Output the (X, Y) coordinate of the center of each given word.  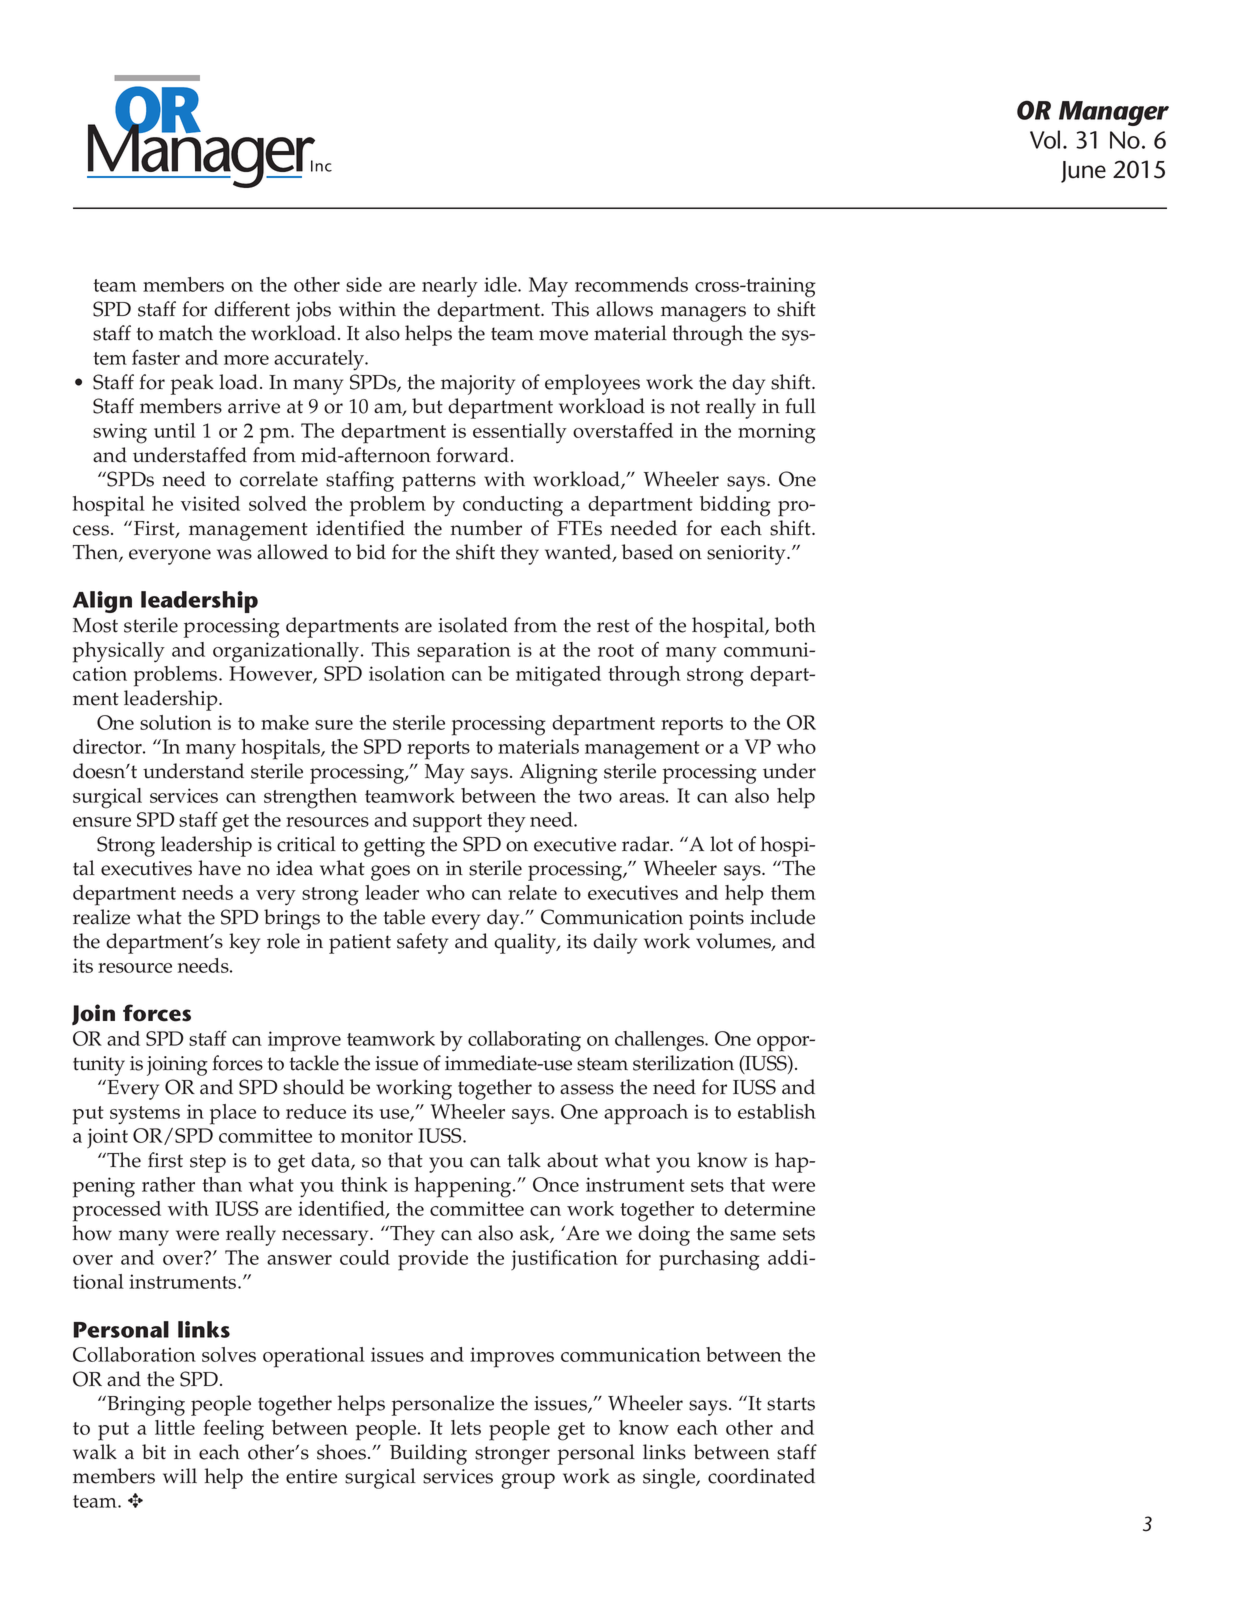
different (252, 309)
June (1083, 172)
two (595, 796)
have (220, 868)
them (793, 892)
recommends (631, 284)
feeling (233, 1430)
